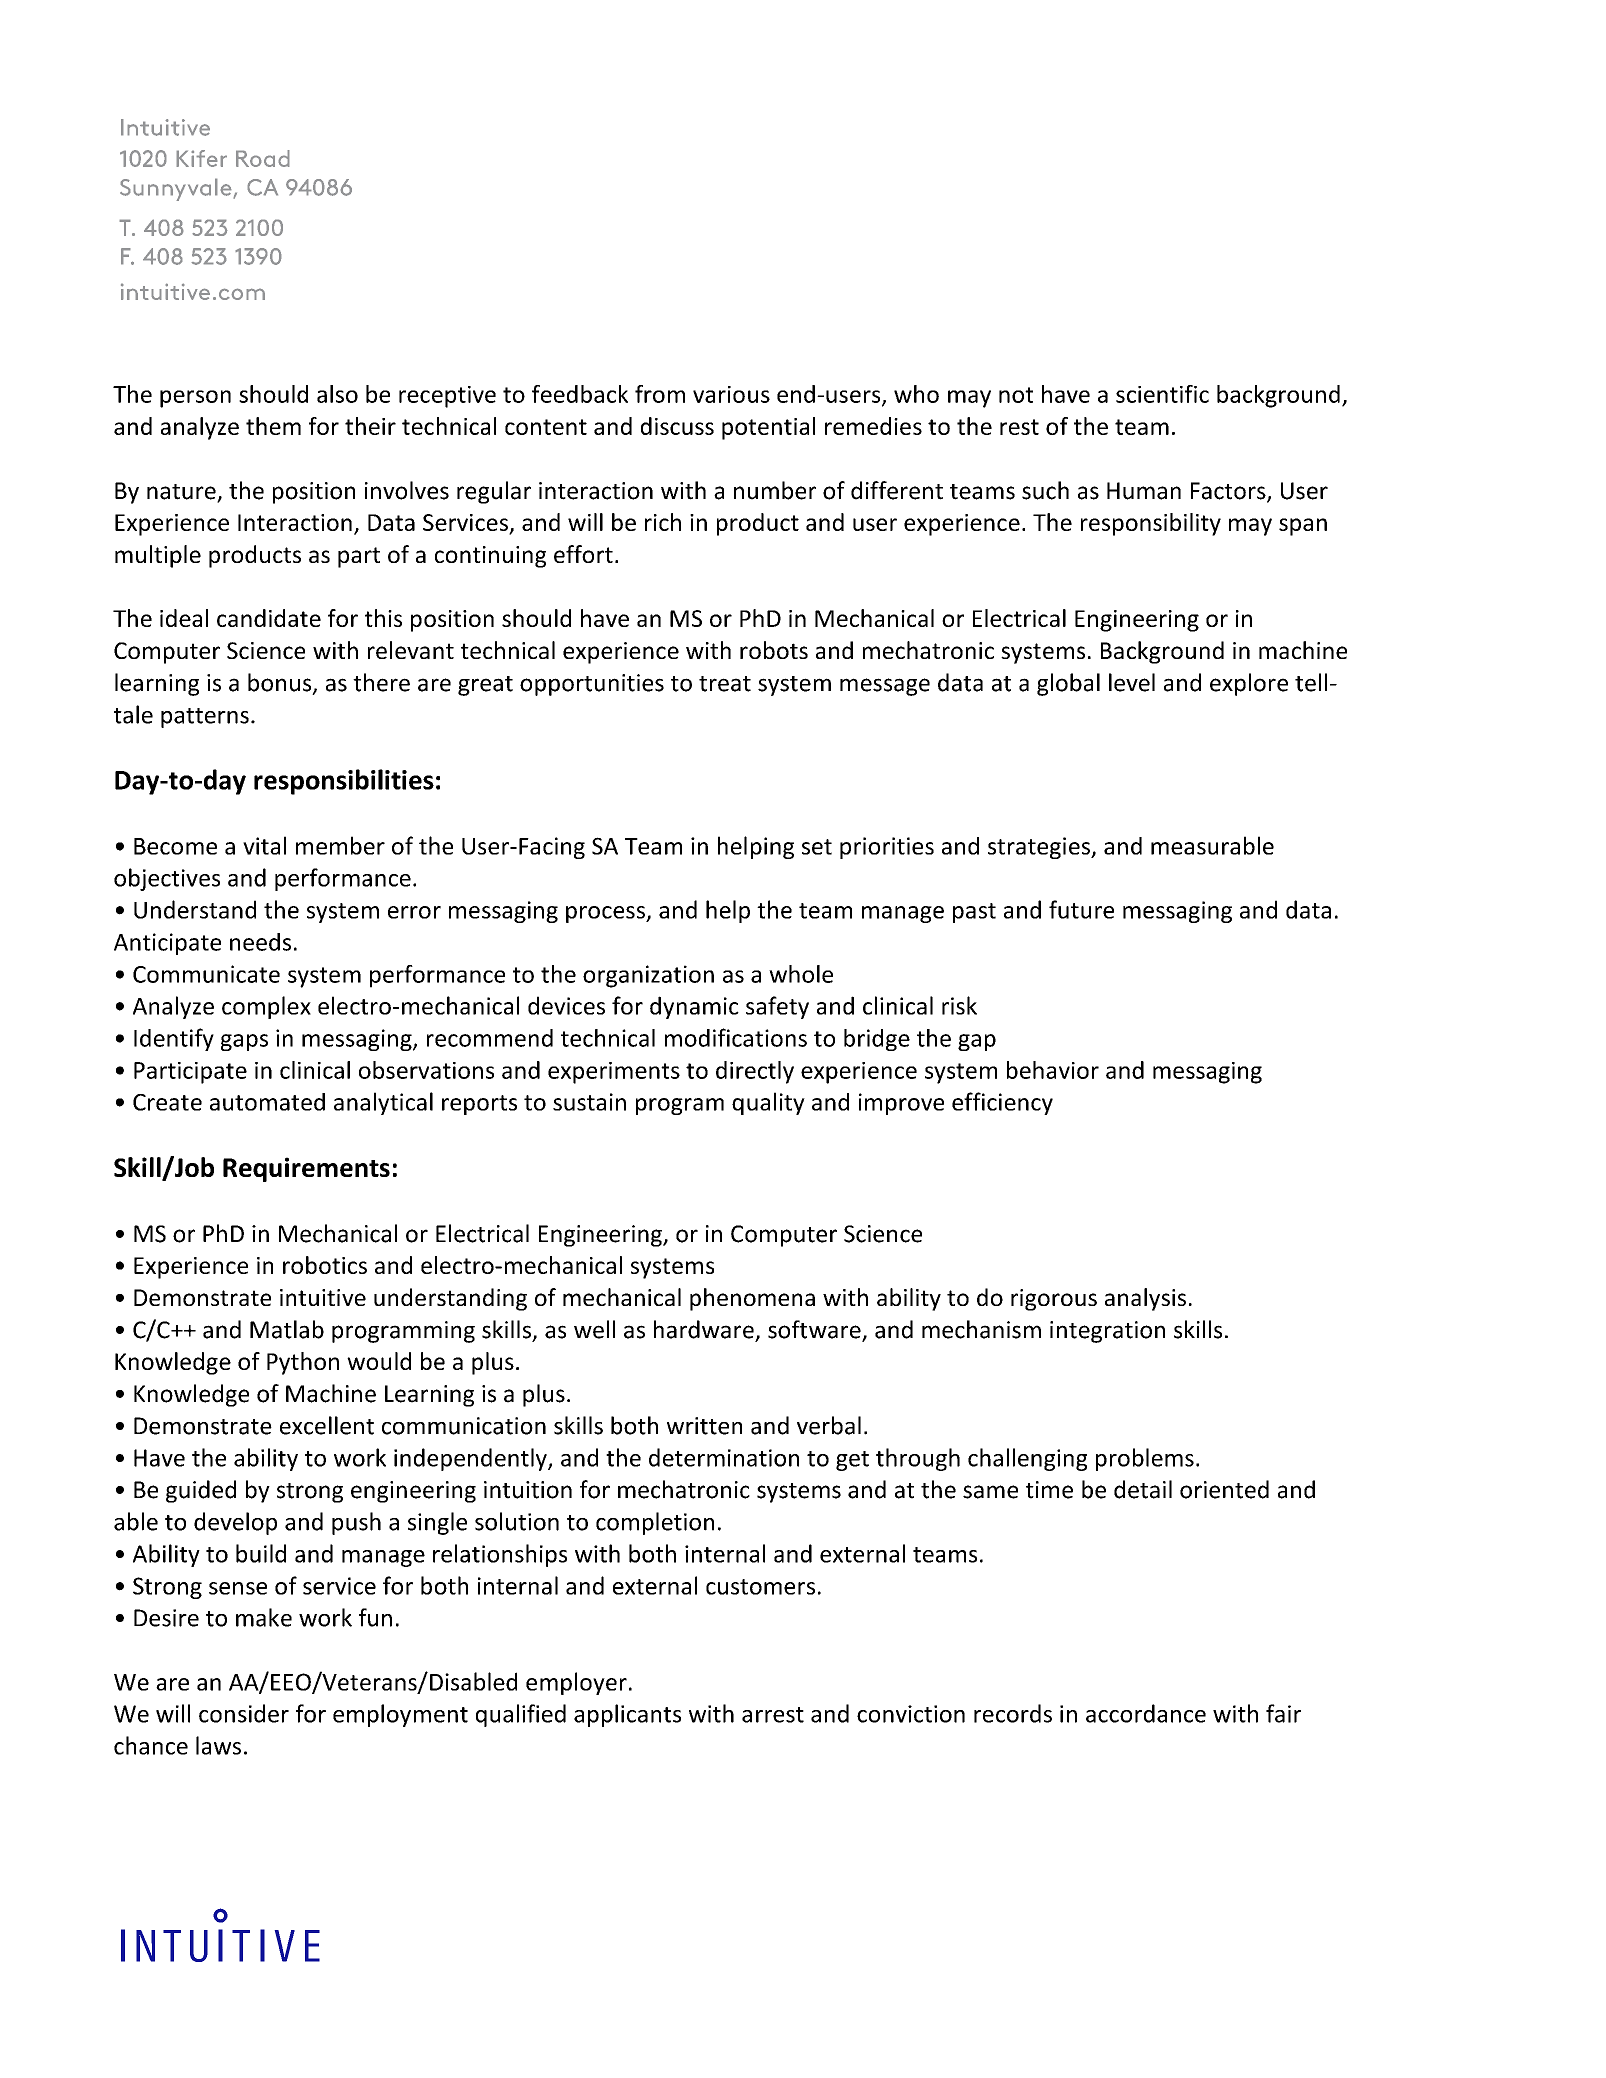 This screenshot has height=2078, width=1606. Describe the element at coordinates (244, 1713) in the screenshot. I see `consider` at that location.
